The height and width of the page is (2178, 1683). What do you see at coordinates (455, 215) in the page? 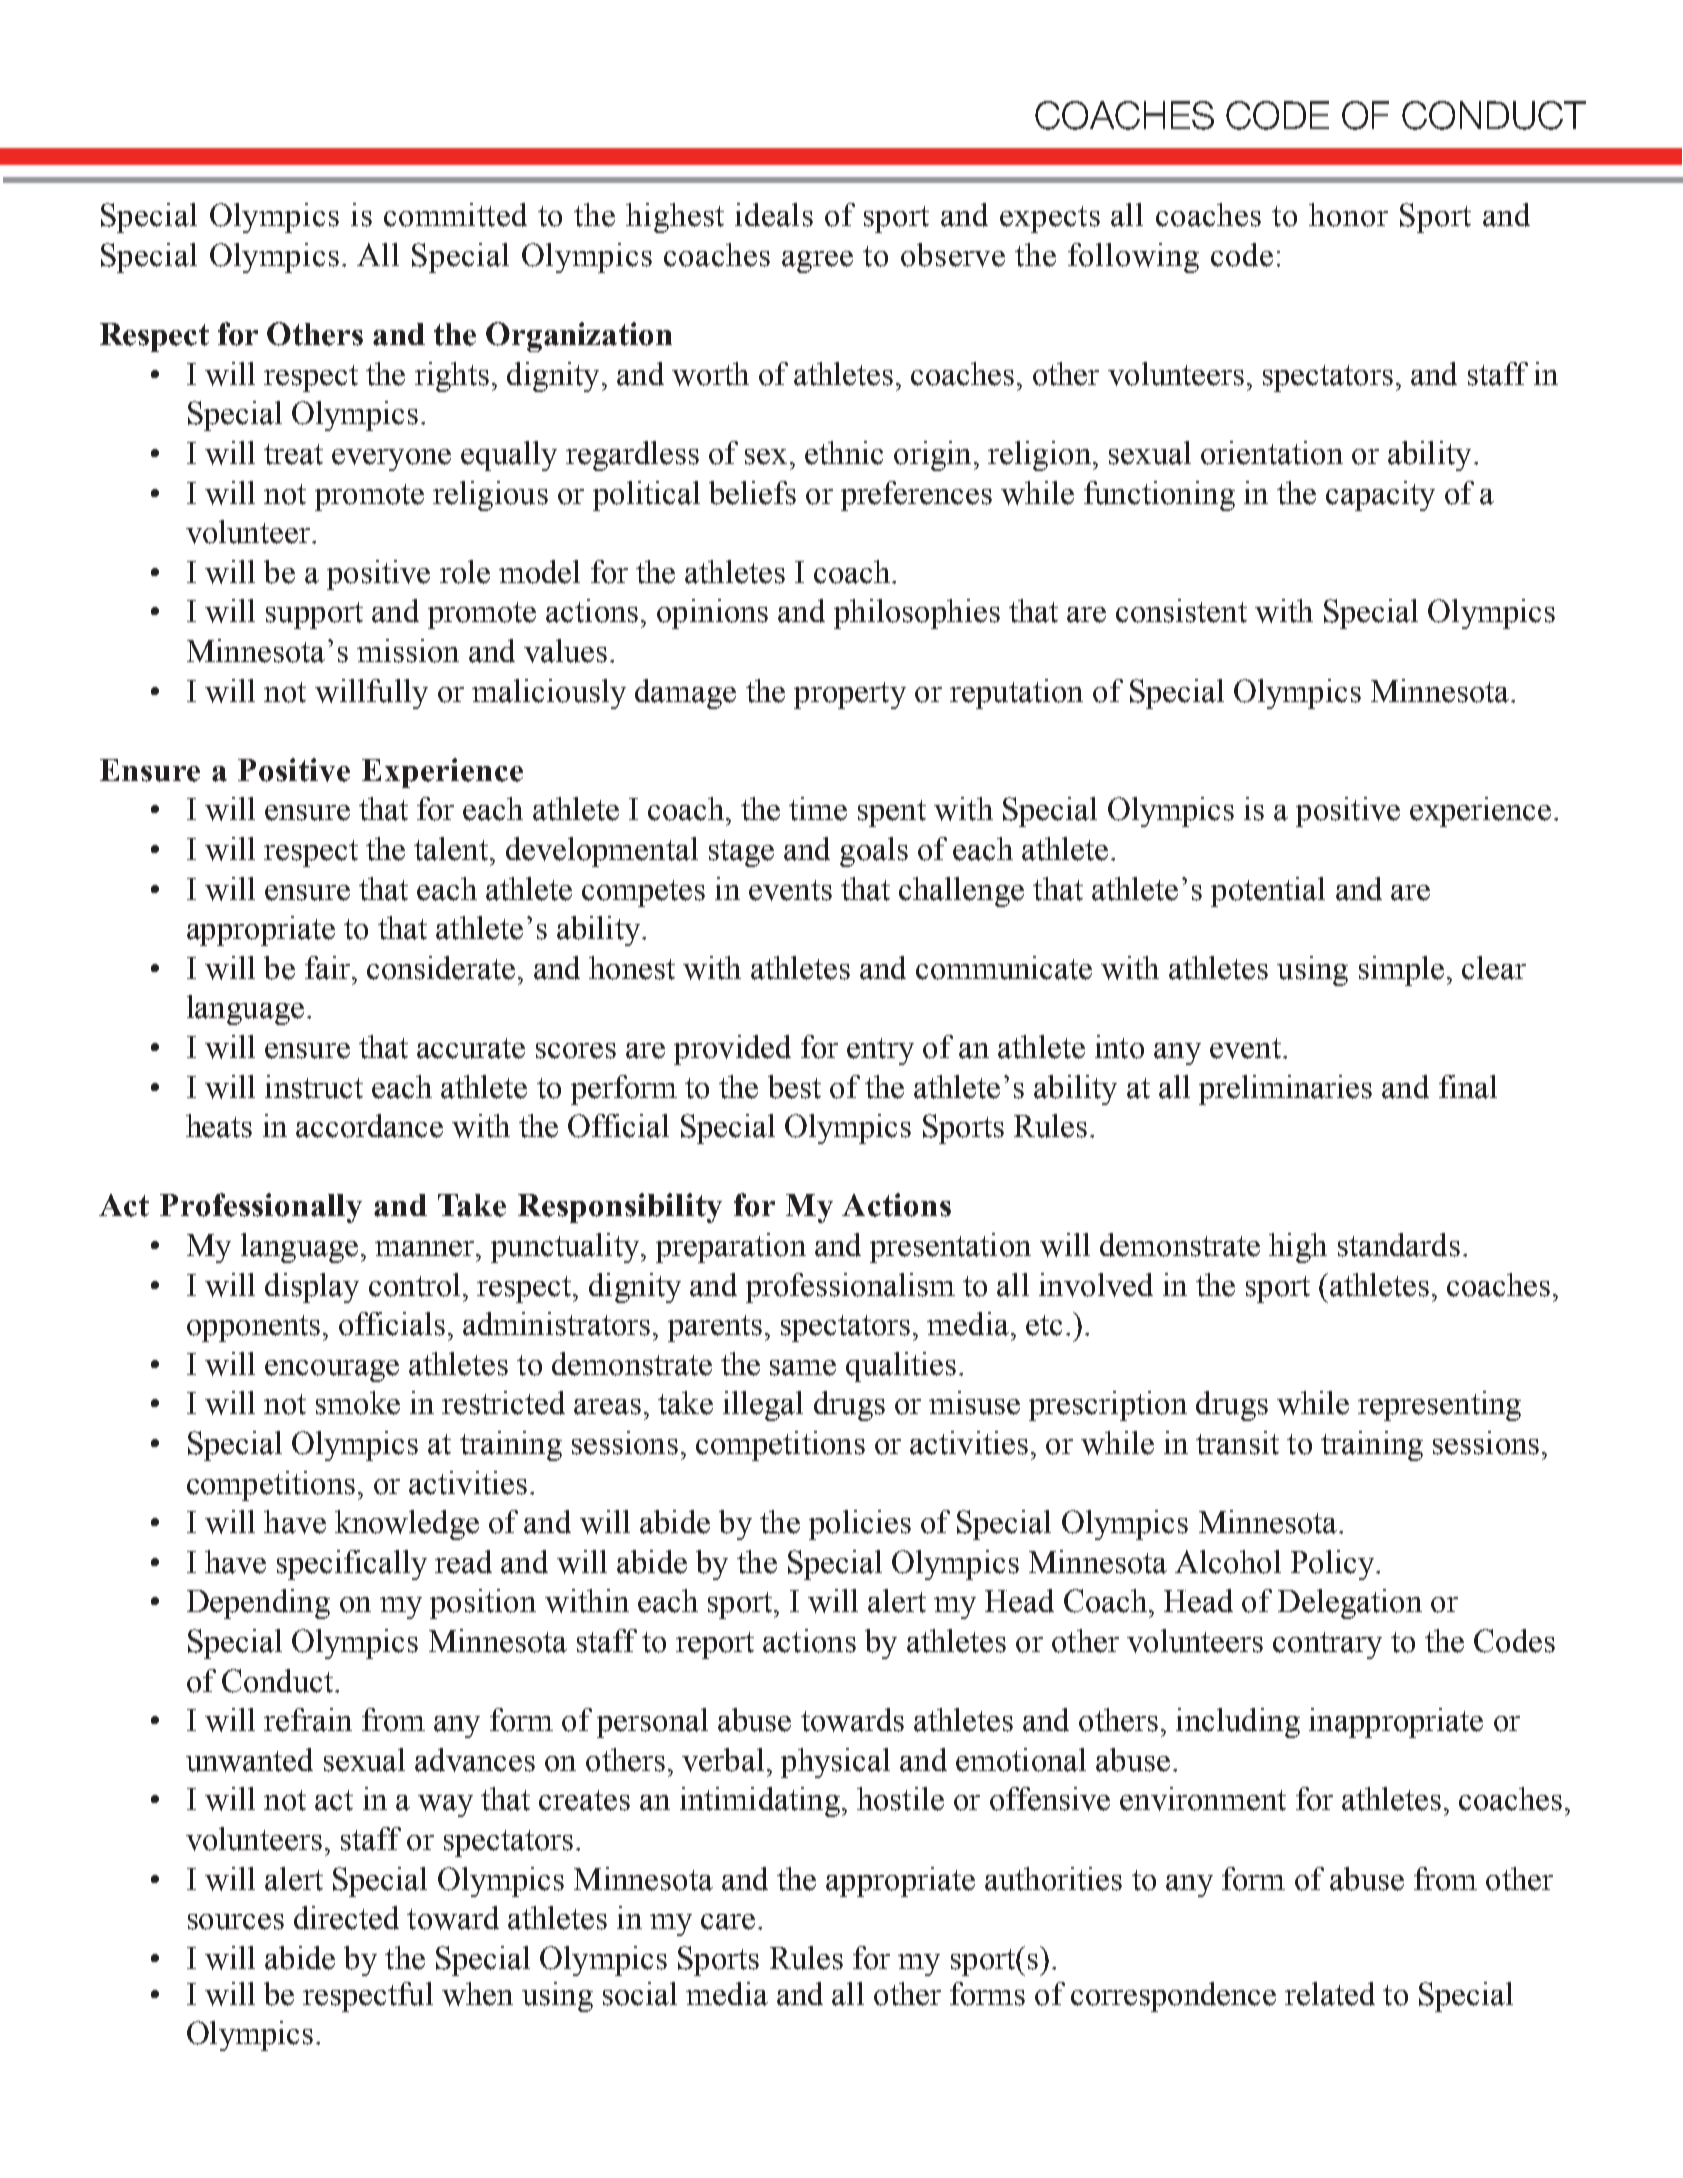
I see `committed` at bounding box center [455, 215].
